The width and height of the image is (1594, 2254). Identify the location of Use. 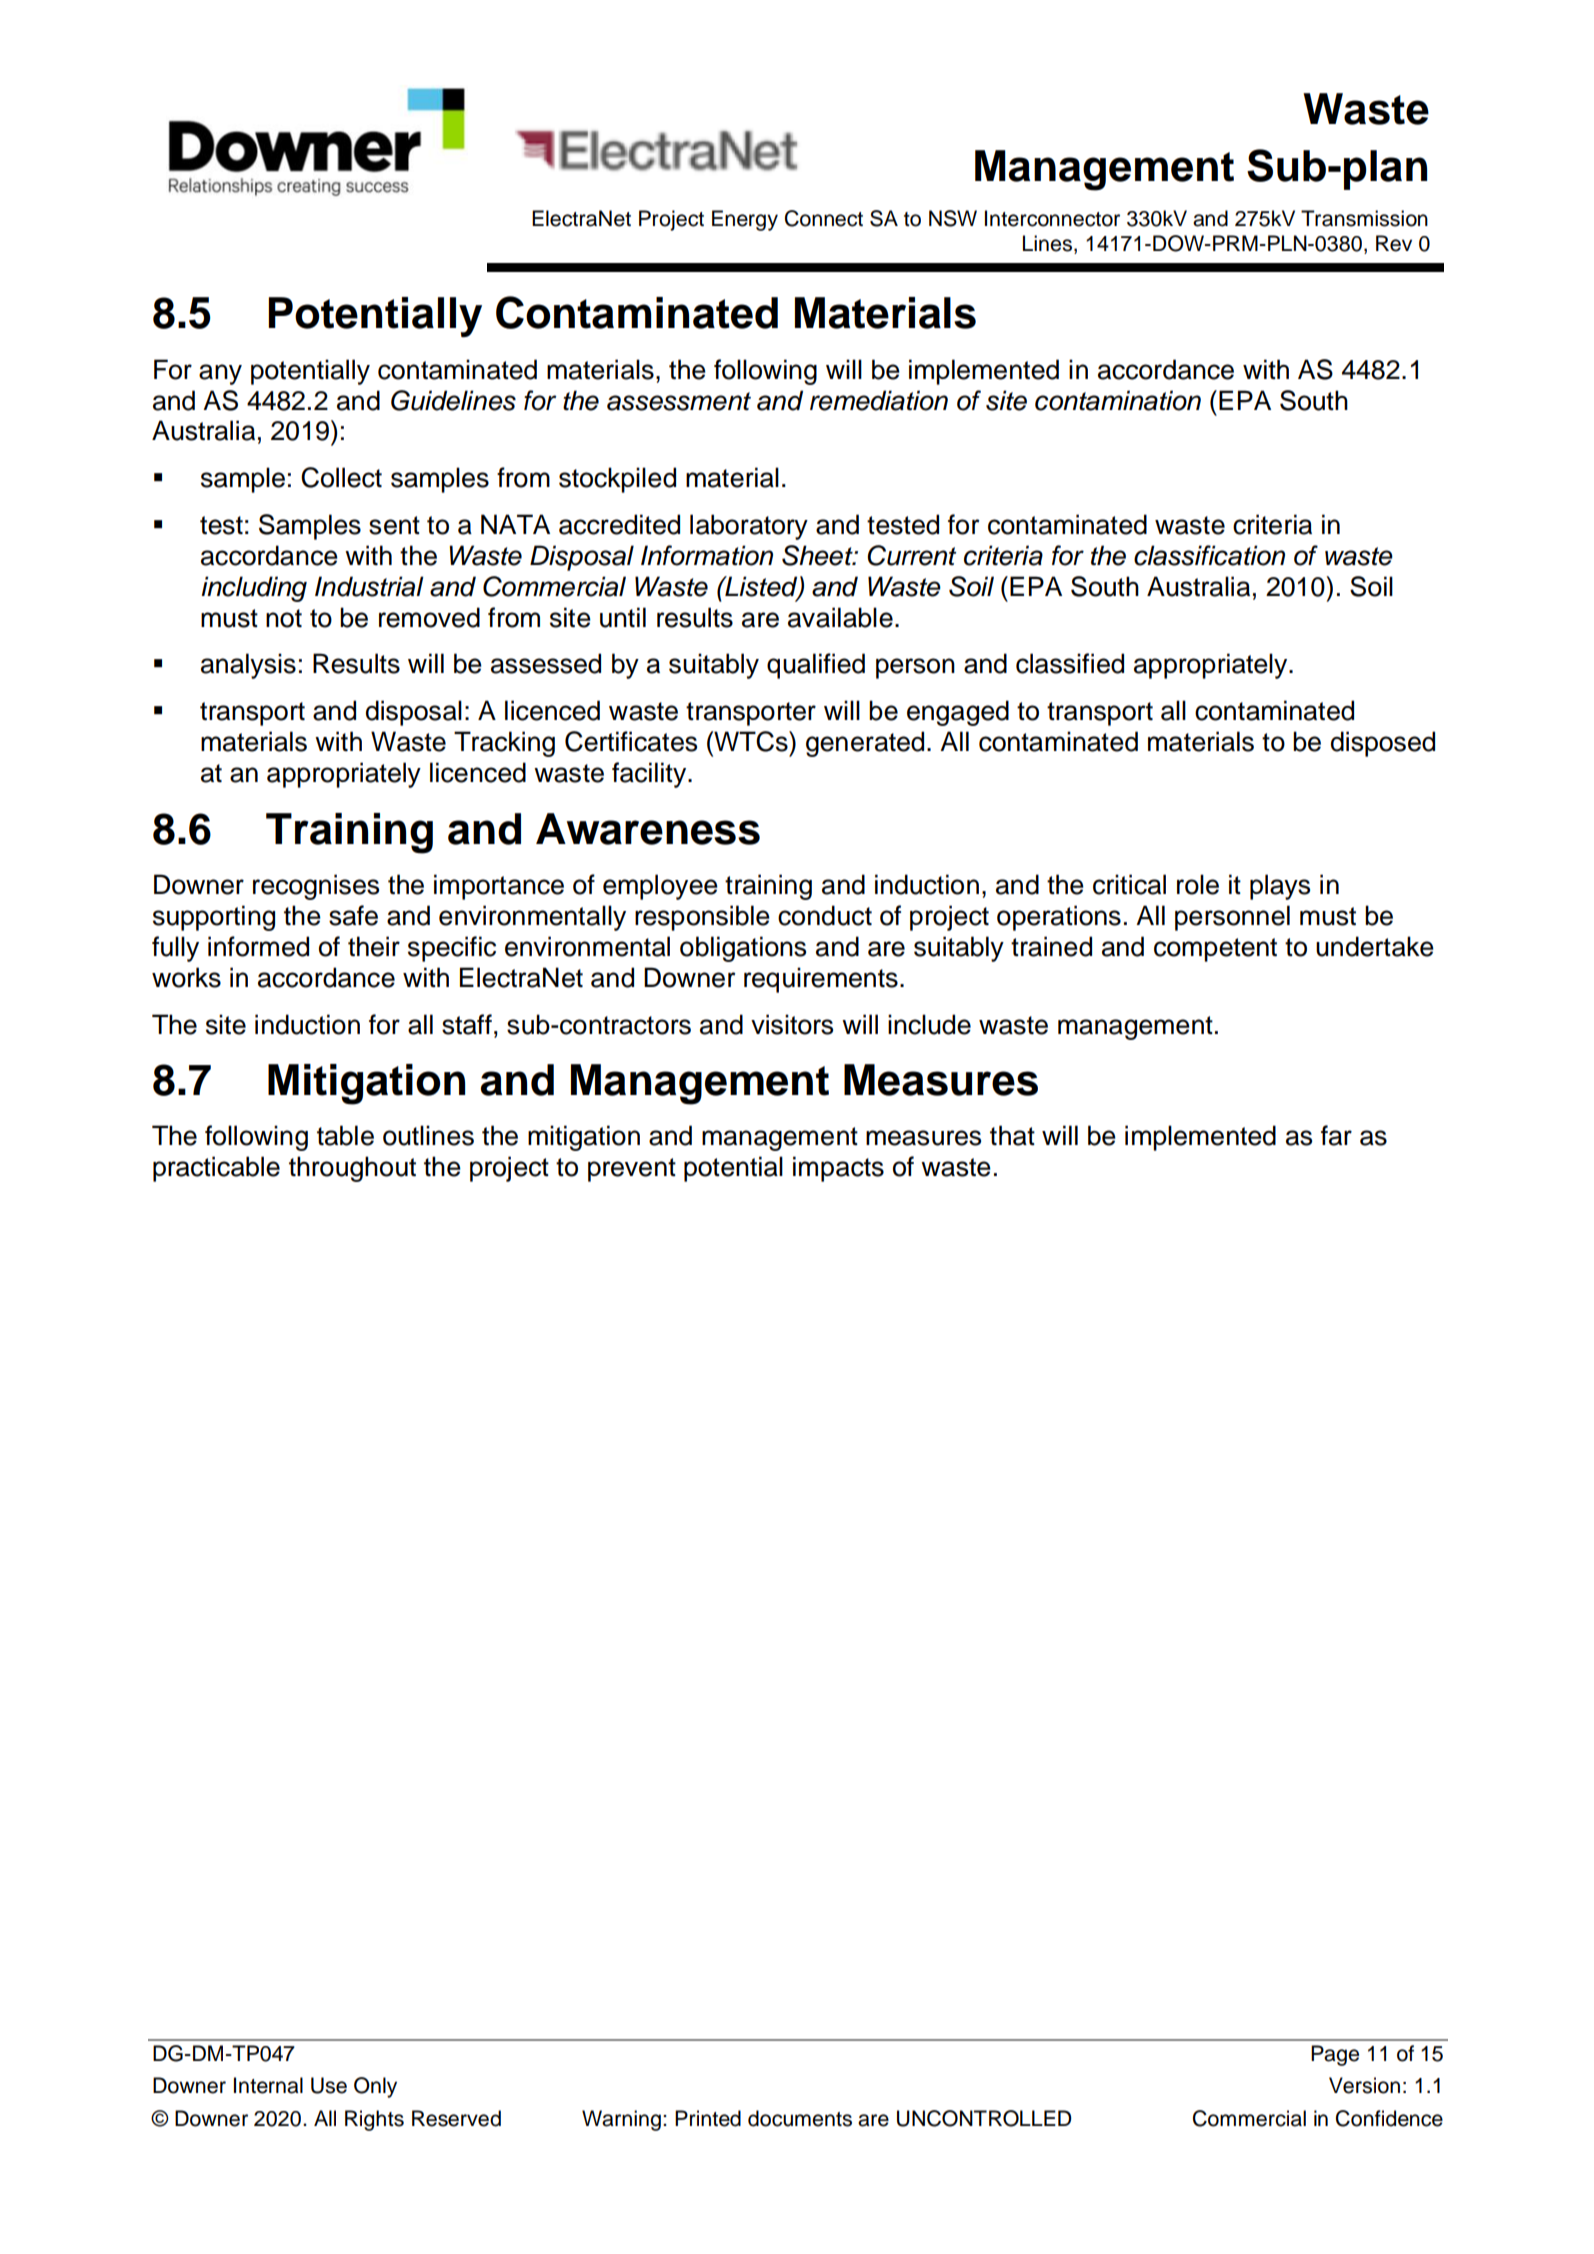
(329, 2085).
